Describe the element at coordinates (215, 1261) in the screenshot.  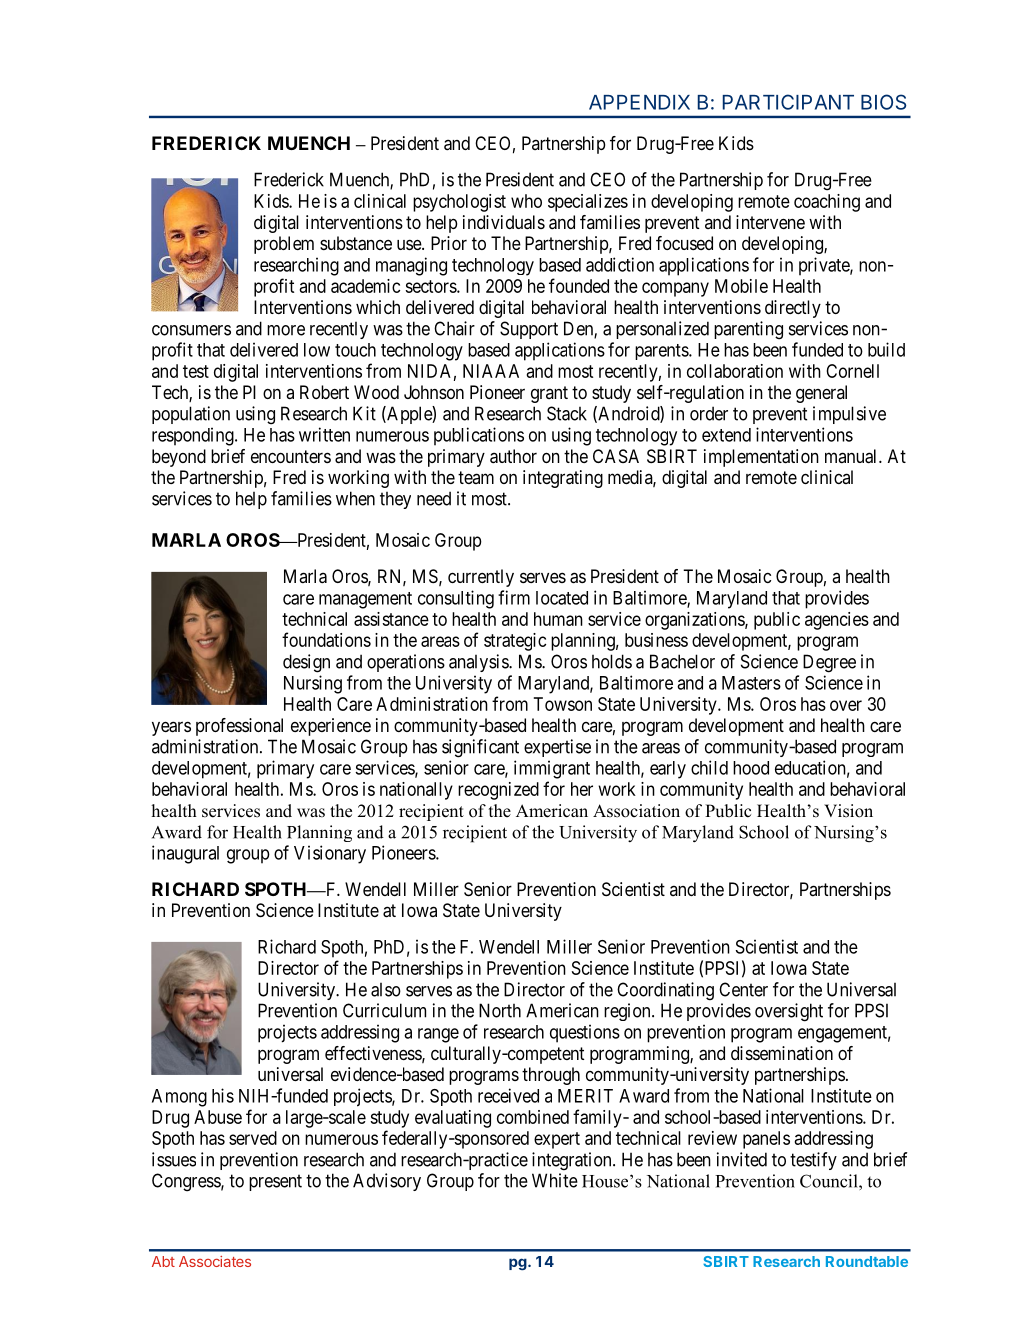
I see `Associates` at that location.
